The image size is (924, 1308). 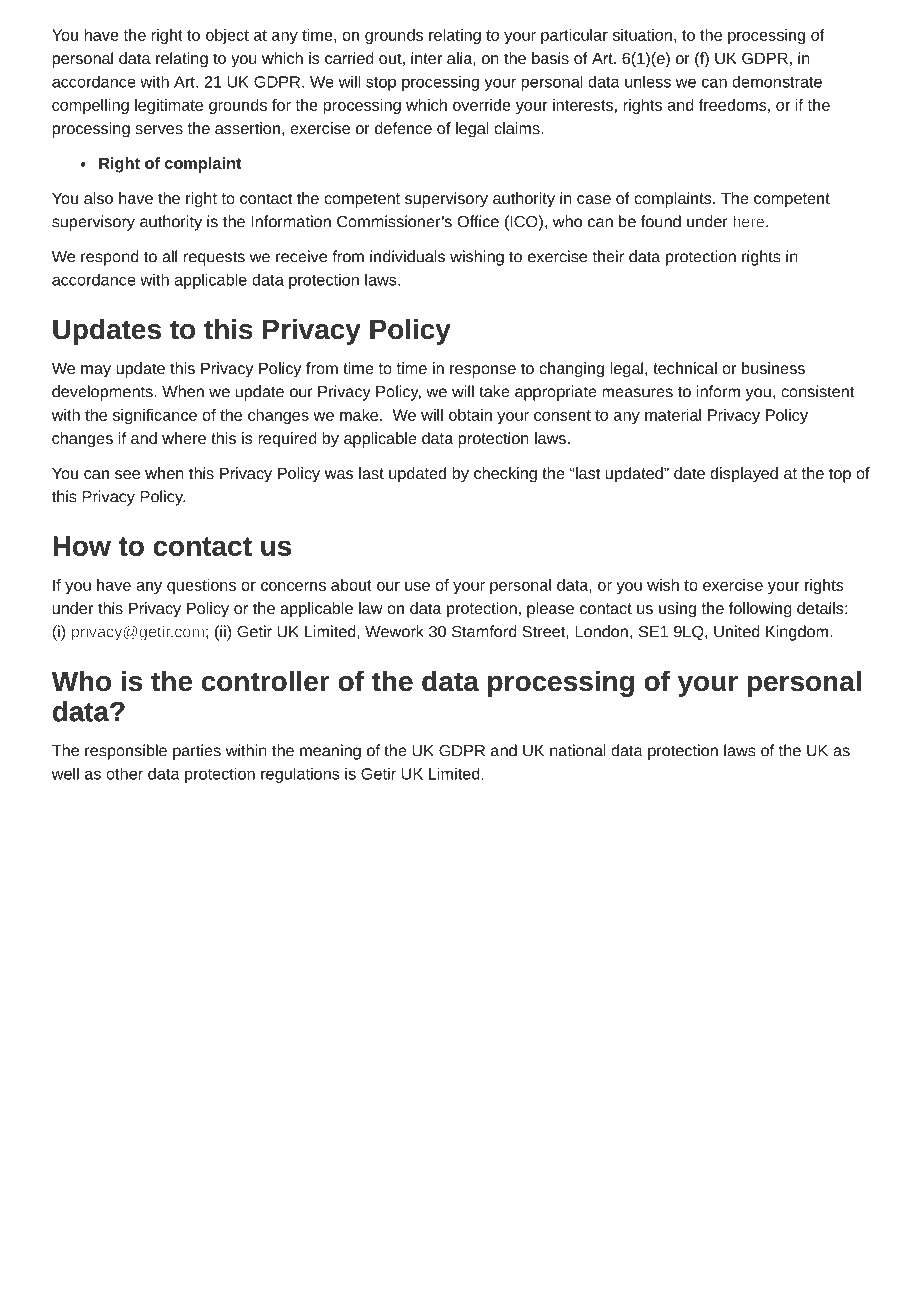 I want to click on displayed, so click(x=744, y=475).
